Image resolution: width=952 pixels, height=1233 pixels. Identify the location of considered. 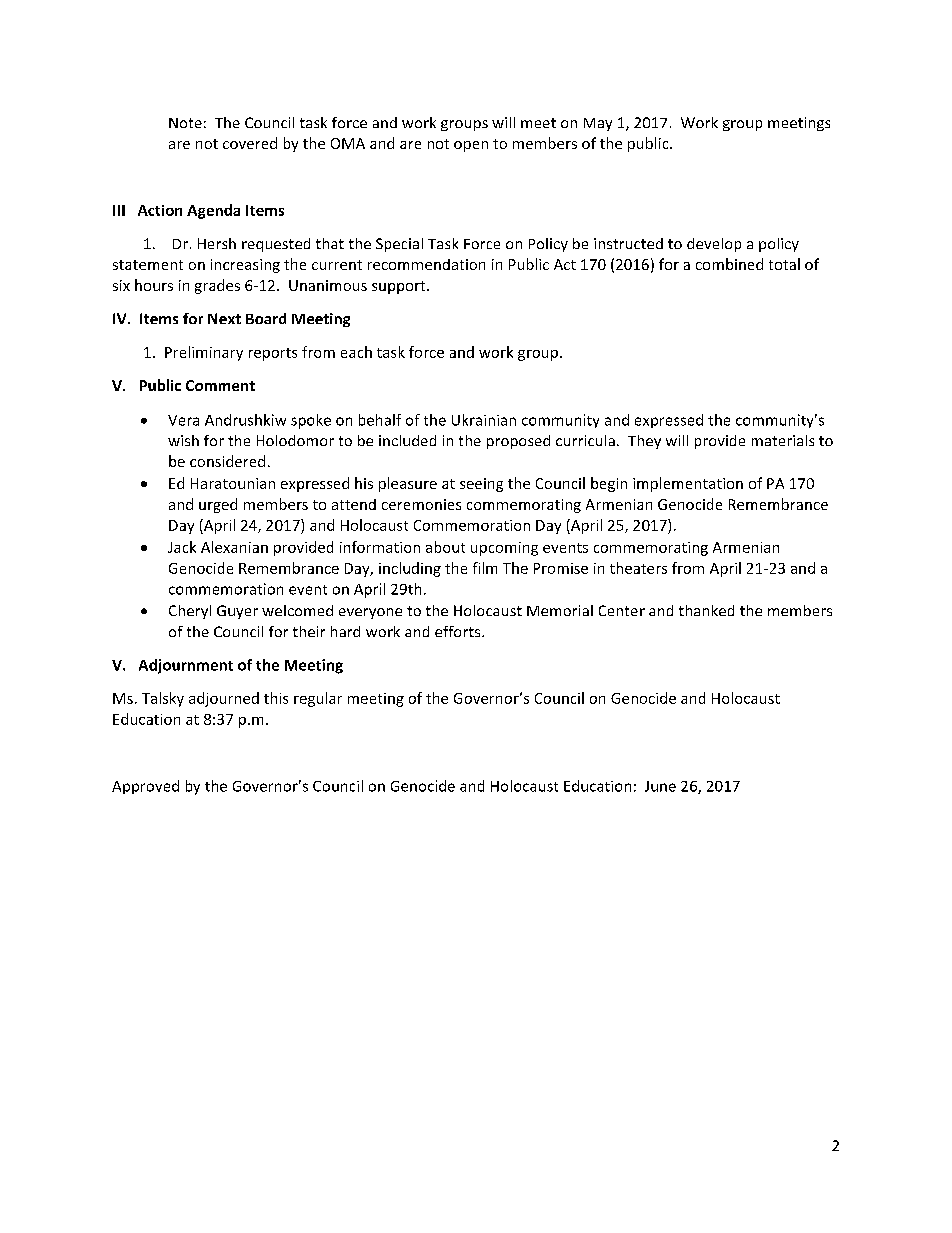
(227, 461).
